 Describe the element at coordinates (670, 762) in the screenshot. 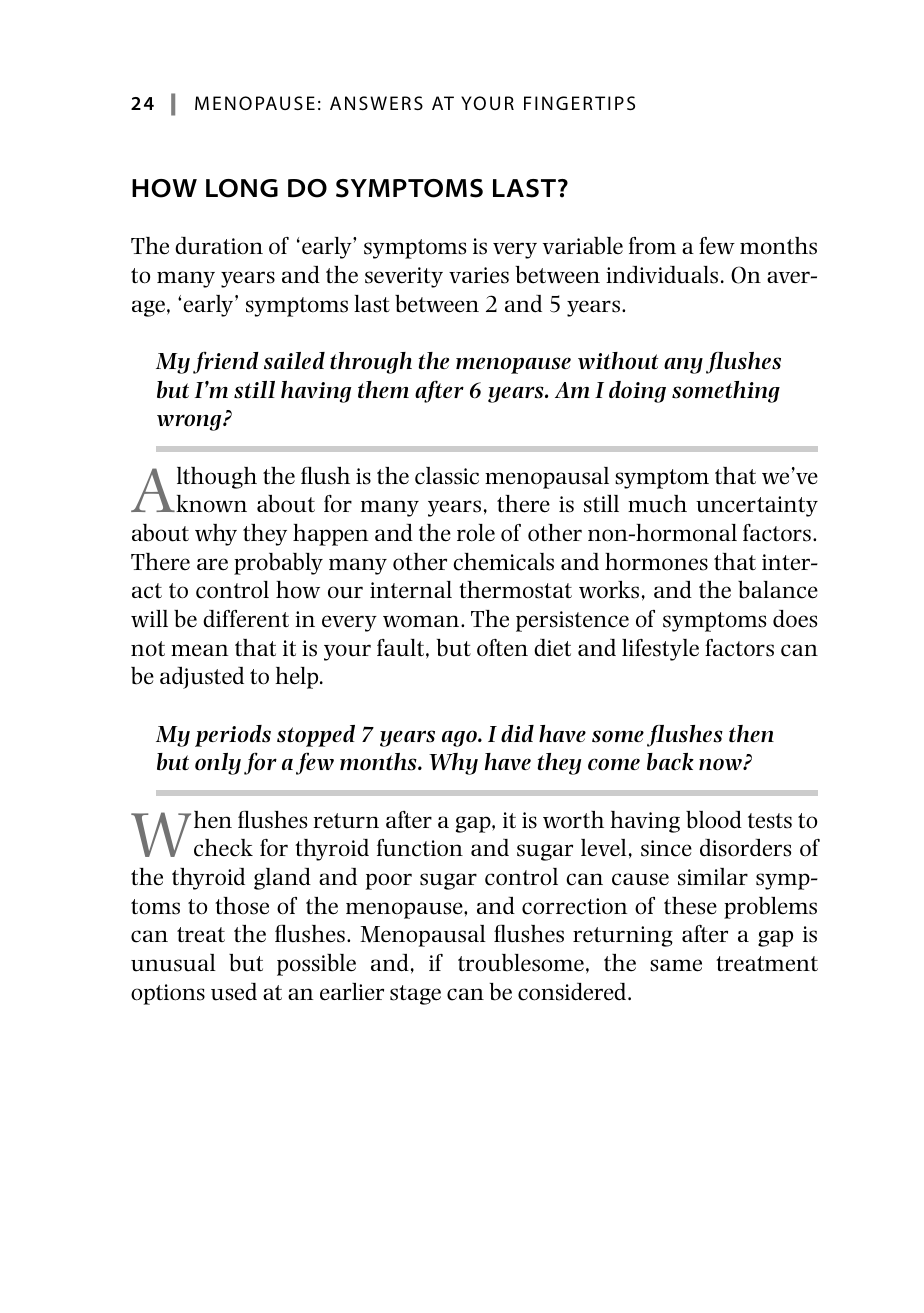

I see `back` at that location.
